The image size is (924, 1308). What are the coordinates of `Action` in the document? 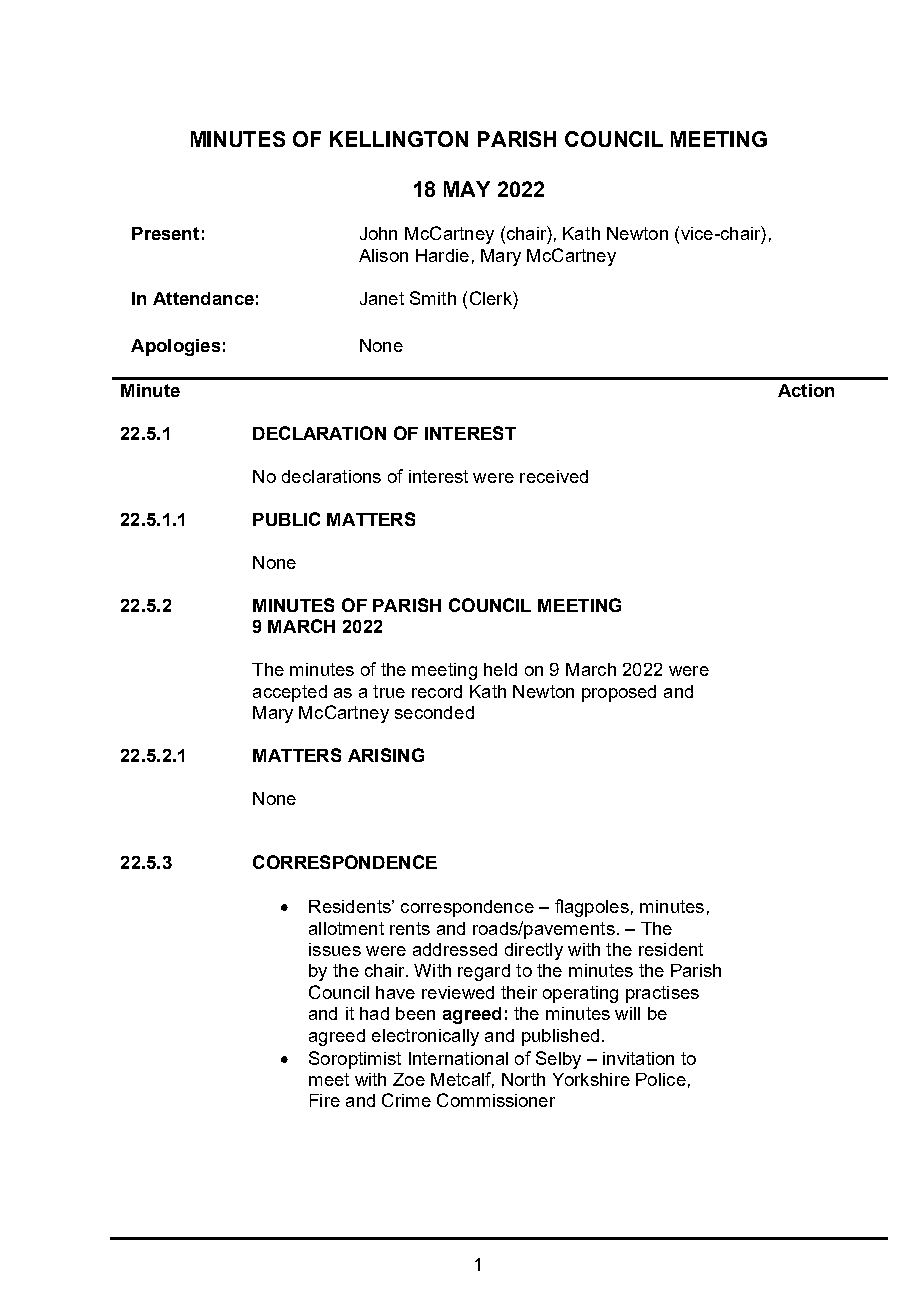 It's located at (806, 390).
